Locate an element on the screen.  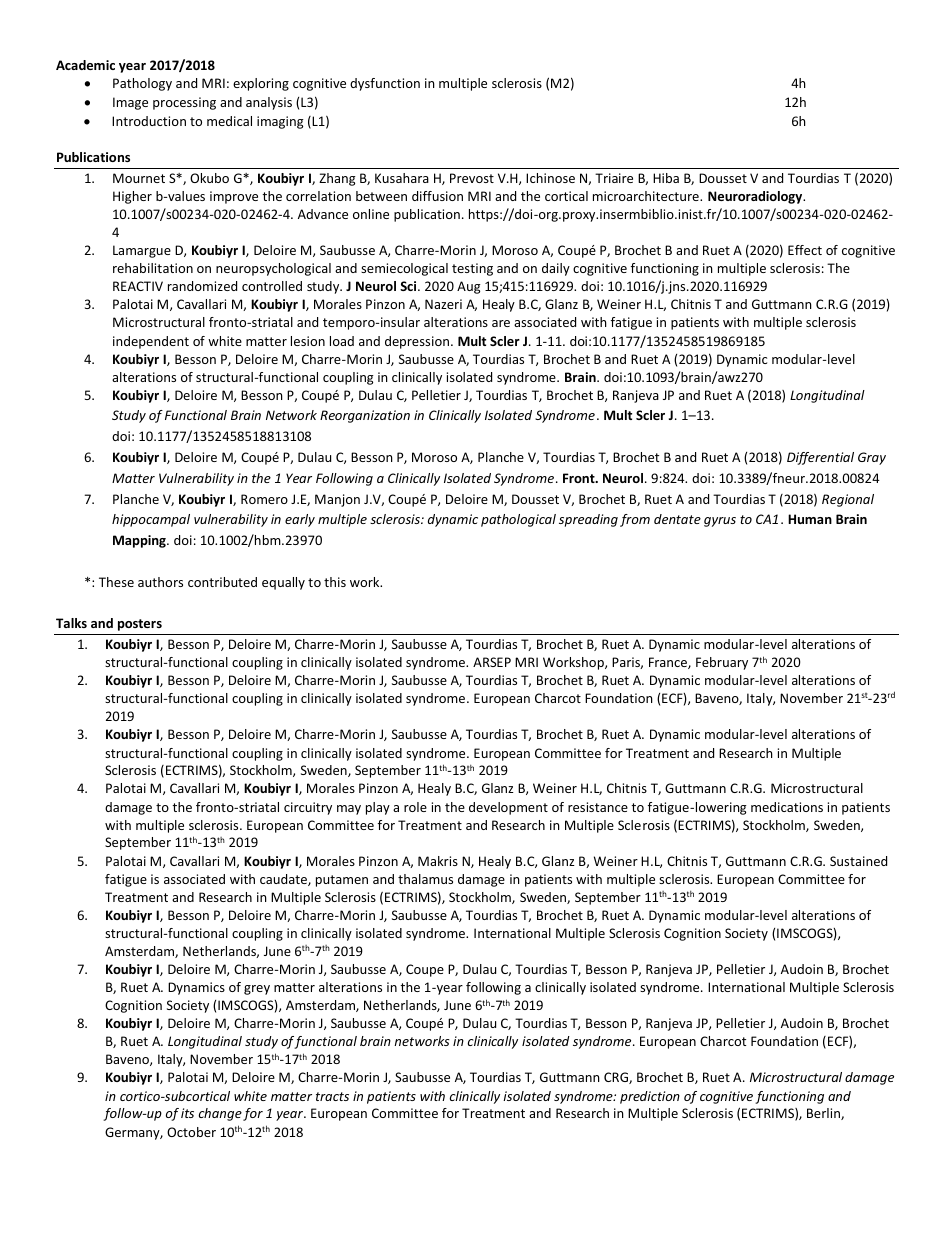
microarchitecture is located at coordinates (647, 196).
